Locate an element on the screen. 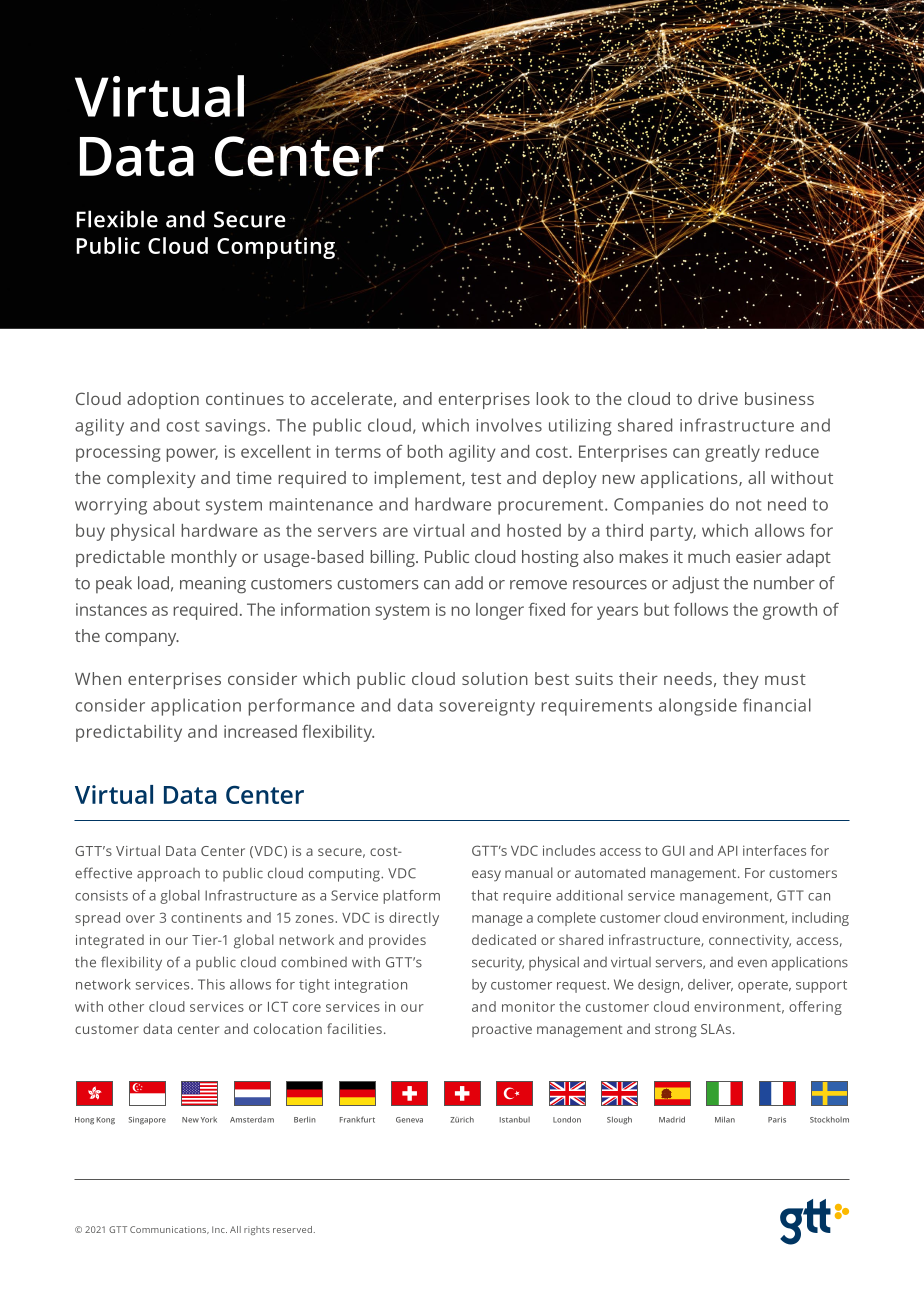 The width and height of the screenshot is (924, 1308). continents is located at coordinates (206, 917).
